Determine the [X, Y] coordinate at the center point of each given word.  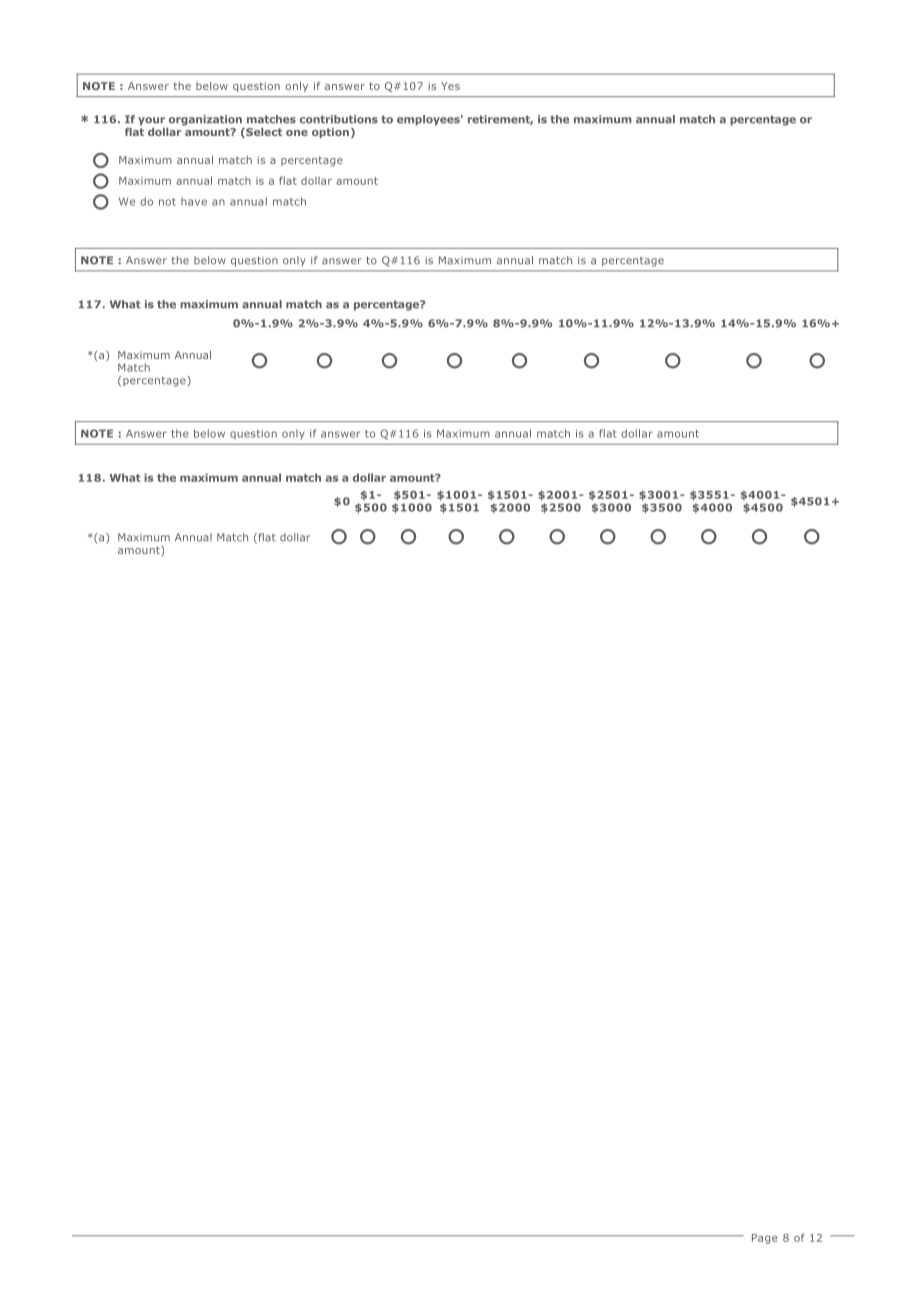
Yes [450, 86]
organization [205, 120]
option [330, 133]
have [194, 201]
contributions [339, 119]
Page [765, 1239]
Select [263, 133]
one [297, 133]
